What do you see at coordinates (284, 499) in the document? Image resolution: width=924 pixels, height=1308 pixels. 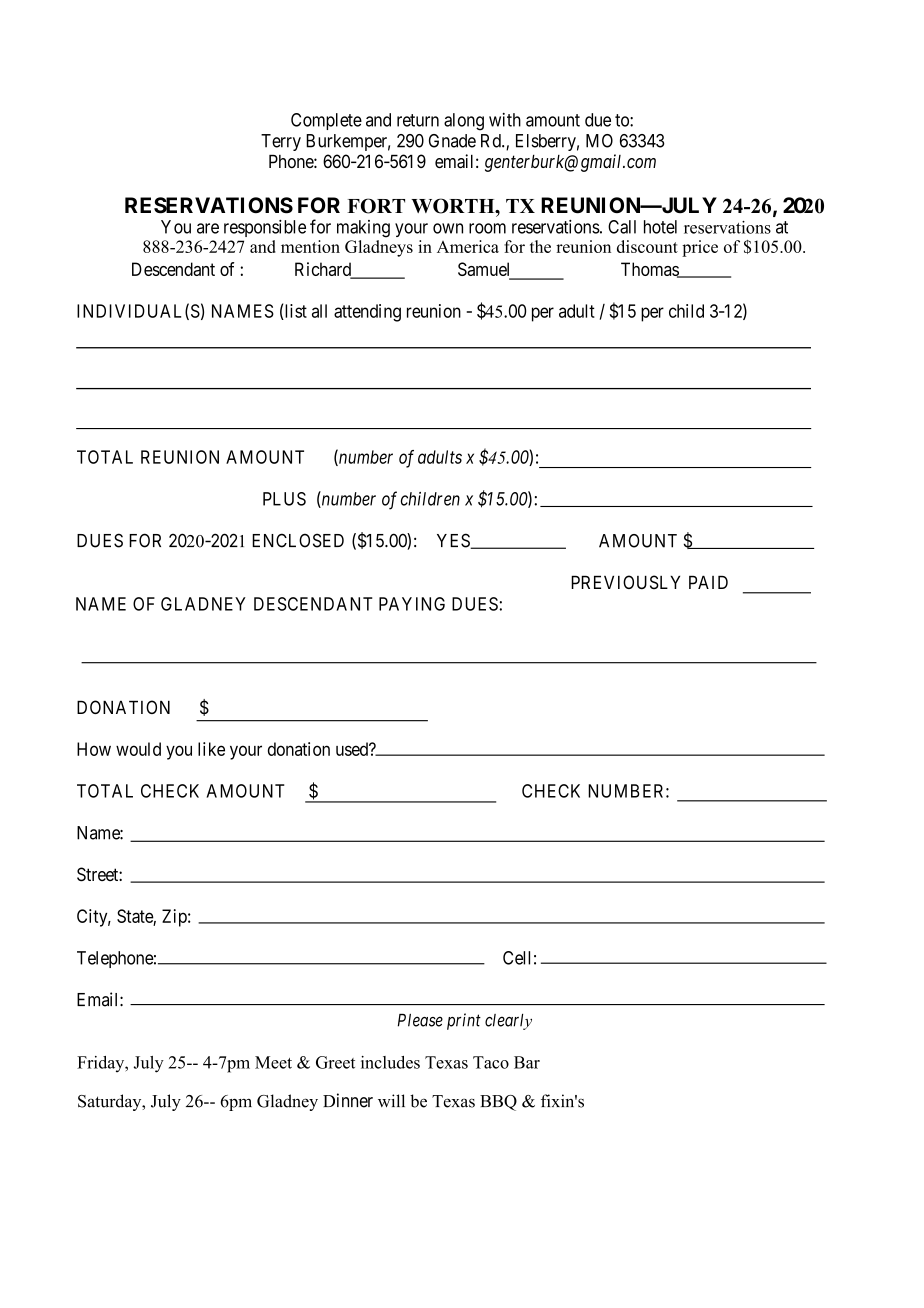 I see `PLUS` at bounding box center [284, 499].
